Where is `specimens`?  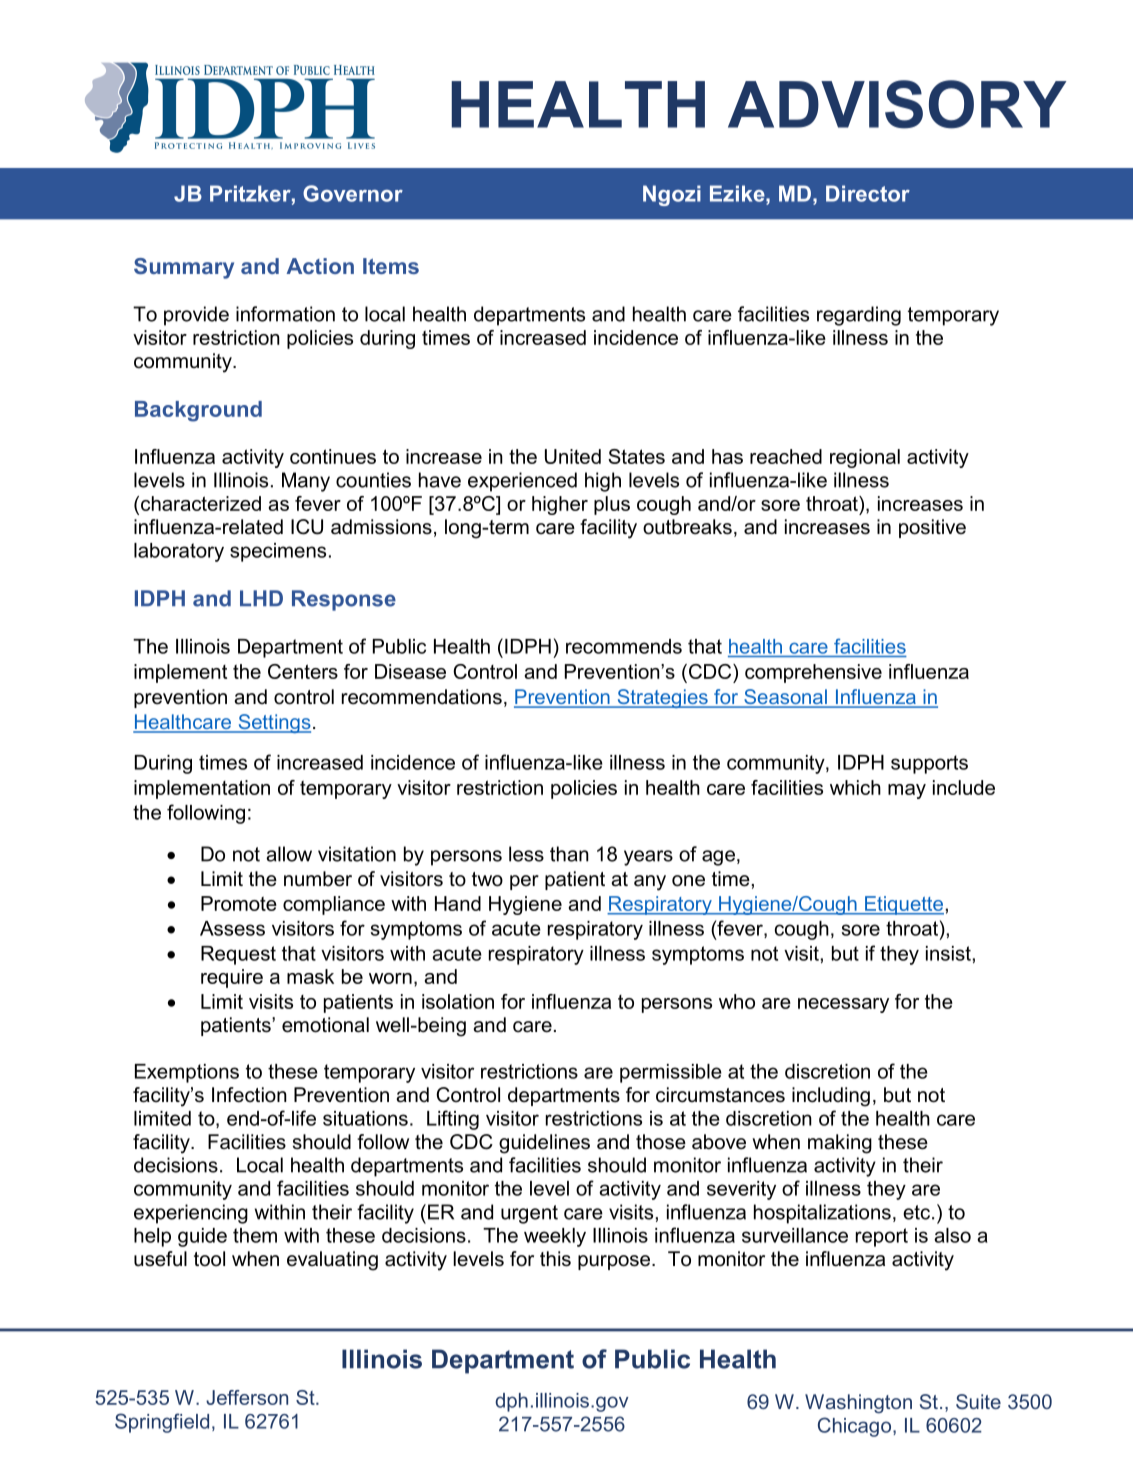 specimens is located at coordinates (278, 552).
